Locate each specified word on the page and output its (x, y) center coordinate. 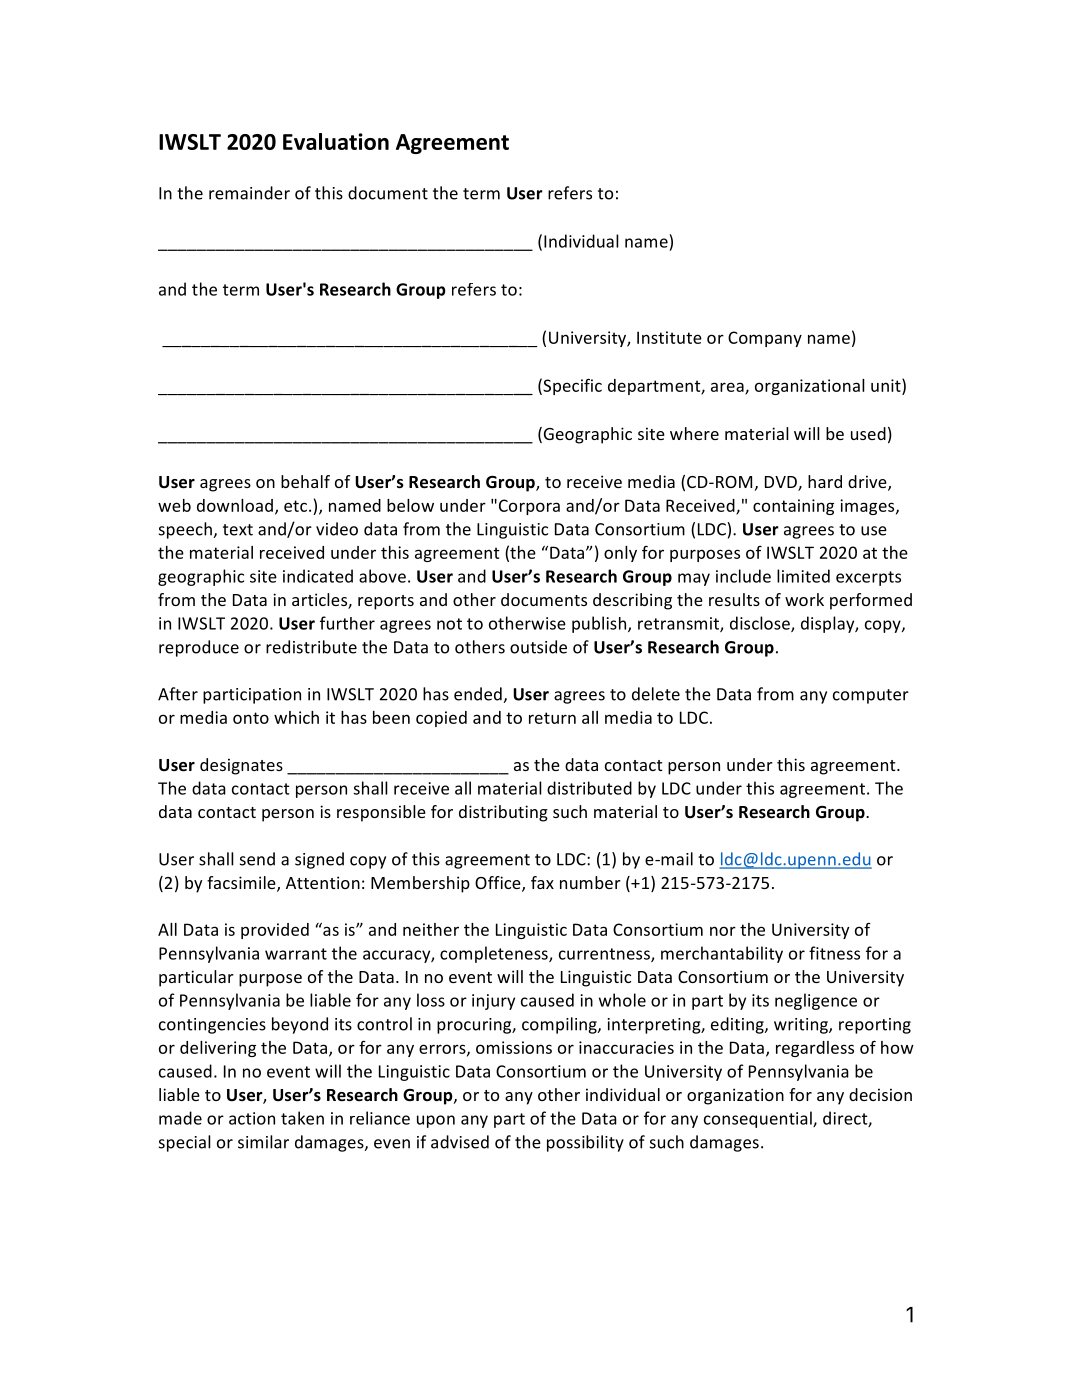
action (252, 1118)
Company (765, 339)
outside (538, 647)
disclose (761, 624)
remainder (249, 193)
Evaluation (336, 141)
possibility (585, 1143)
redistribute (311, 647)
